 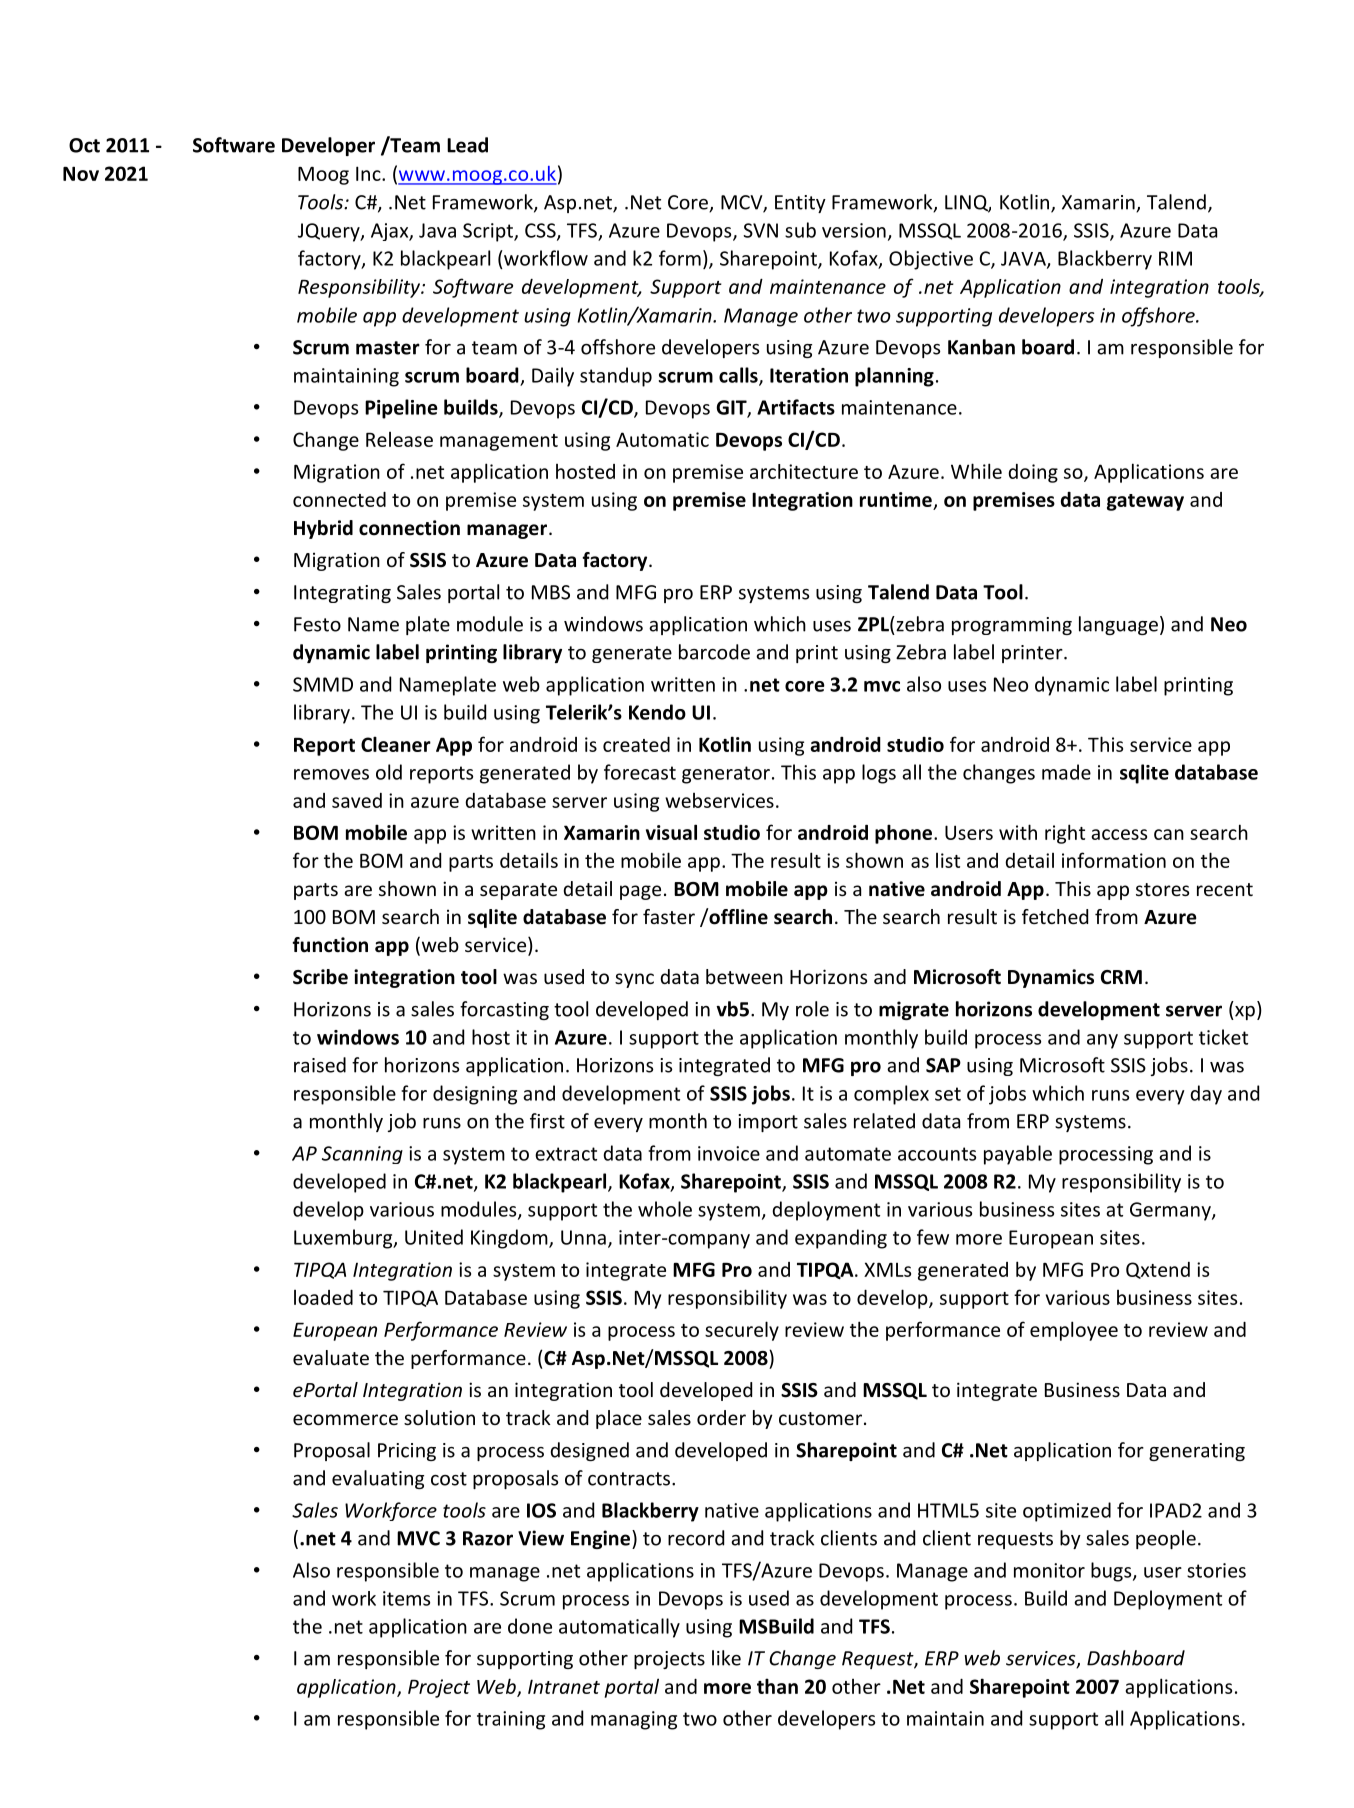 What do you see at coordinates (657, 712) in the image?
I see `Kendo` at bounding box center [657, 712].
